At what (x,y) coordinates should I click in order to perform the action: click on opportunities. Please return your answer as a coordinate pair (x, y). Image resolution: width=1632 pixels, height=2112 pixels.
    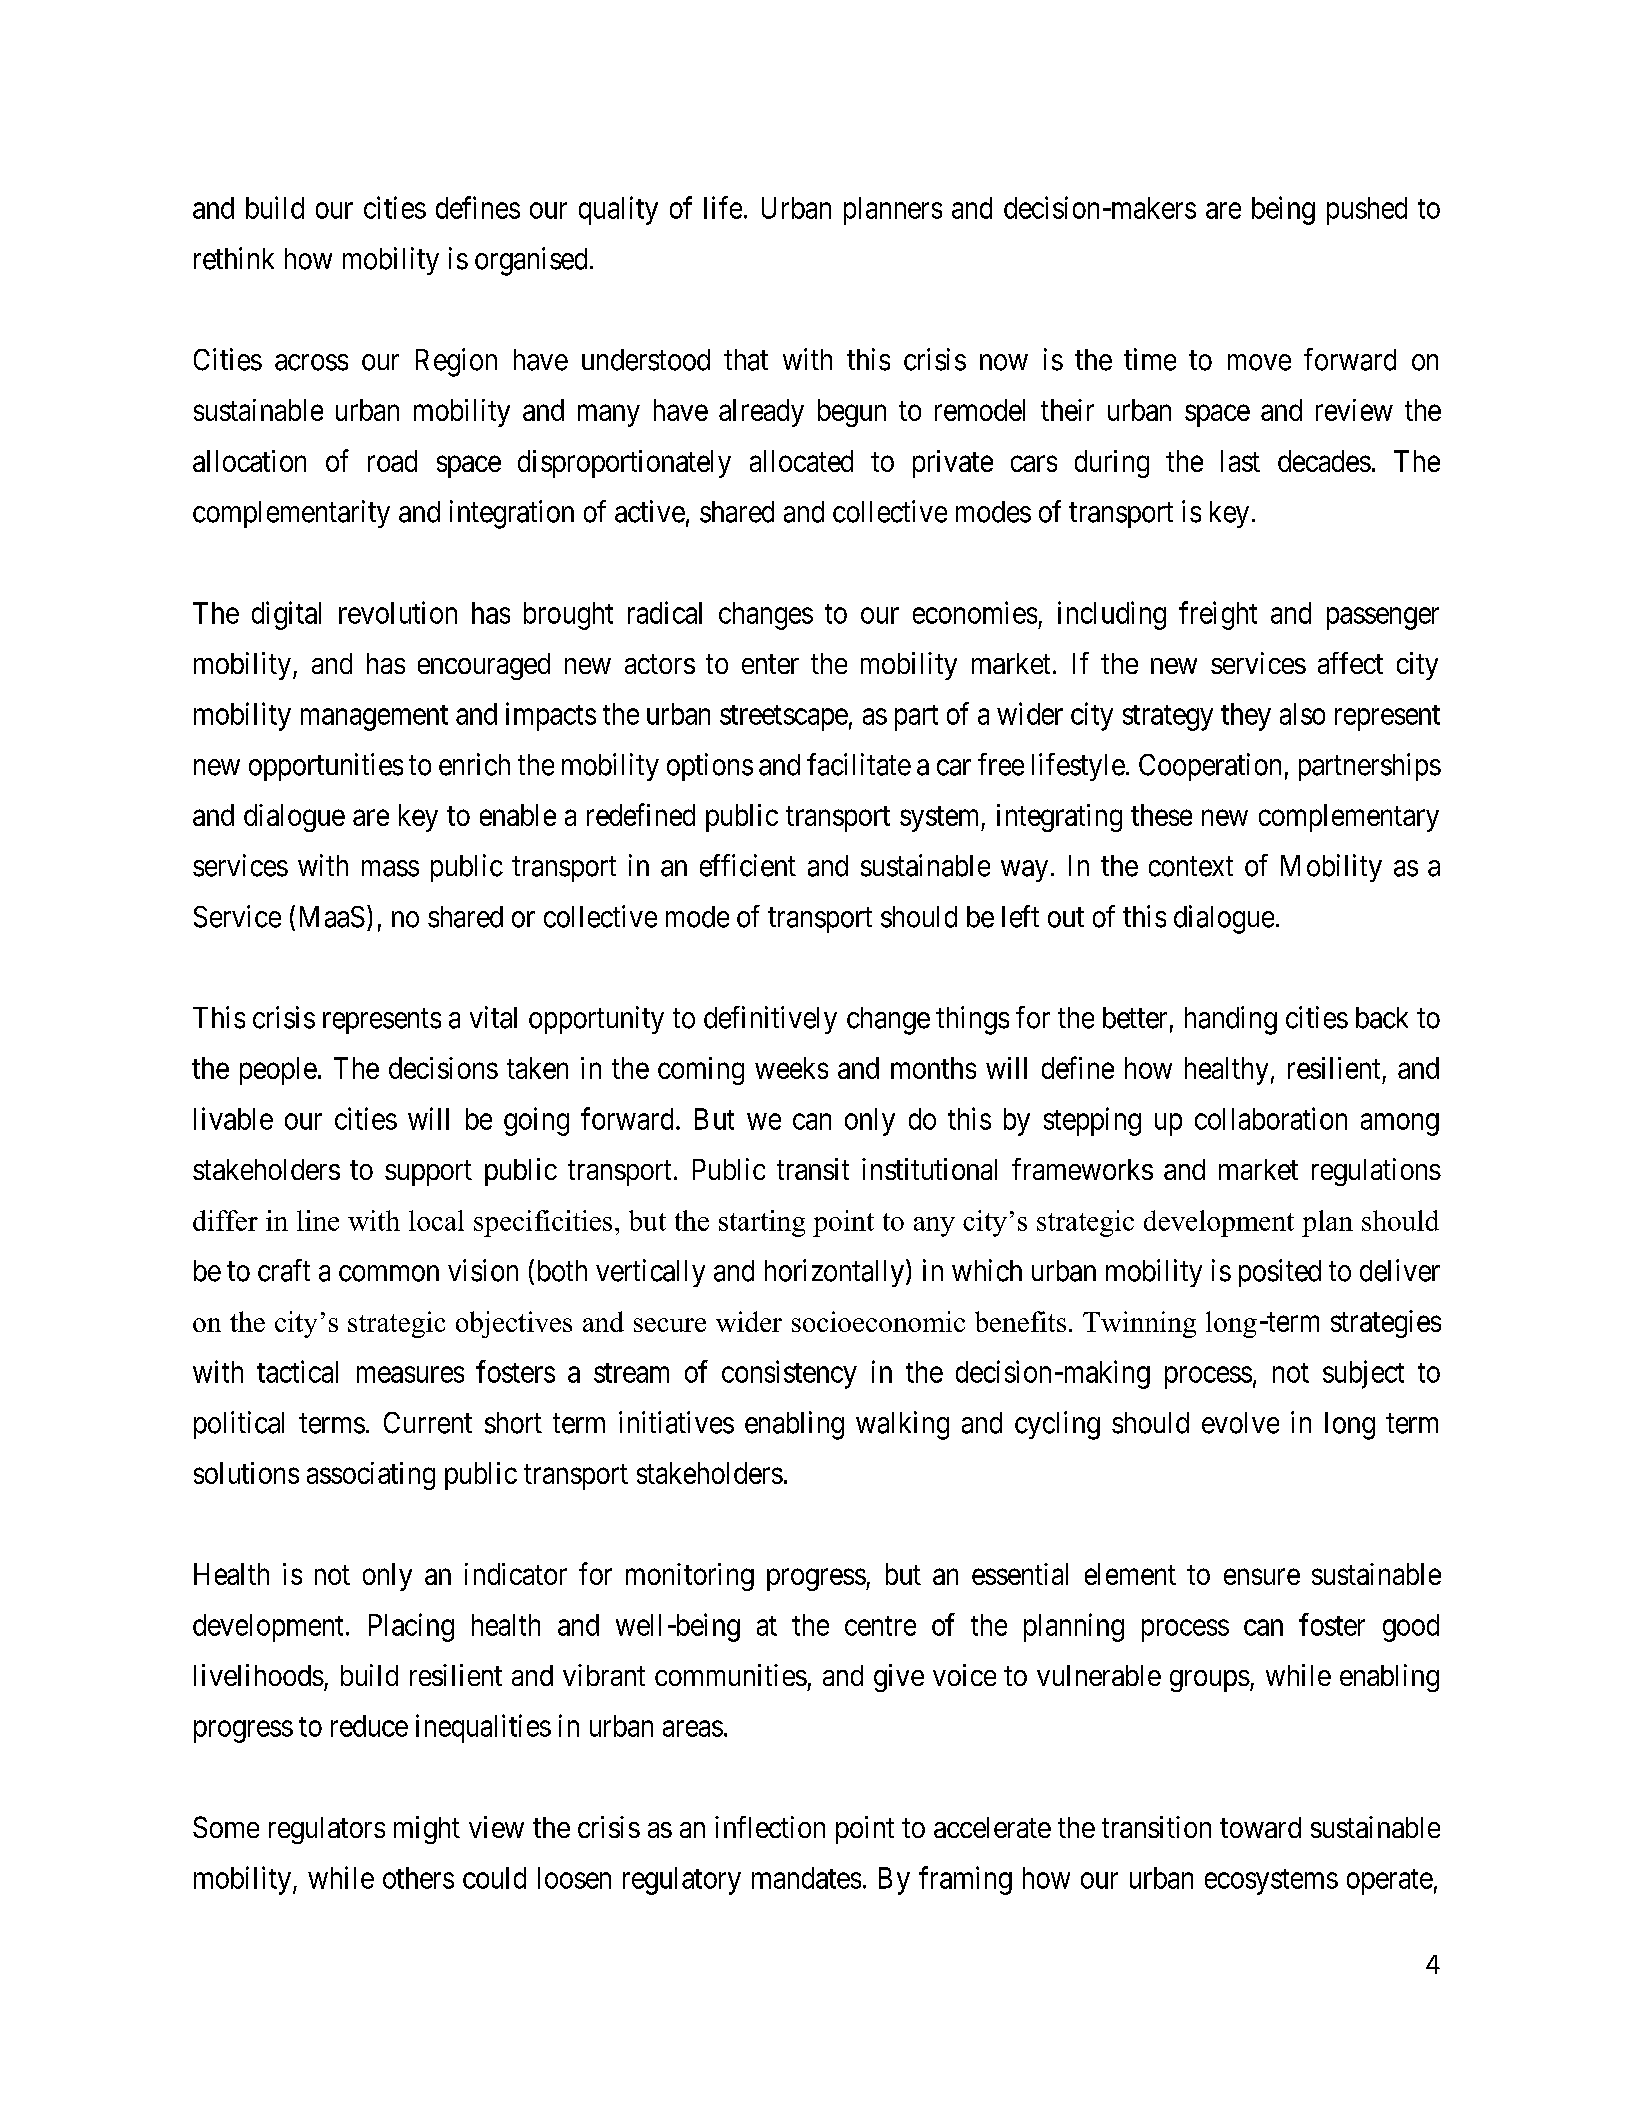
    Looking at the image, I should click on (326, 767).
